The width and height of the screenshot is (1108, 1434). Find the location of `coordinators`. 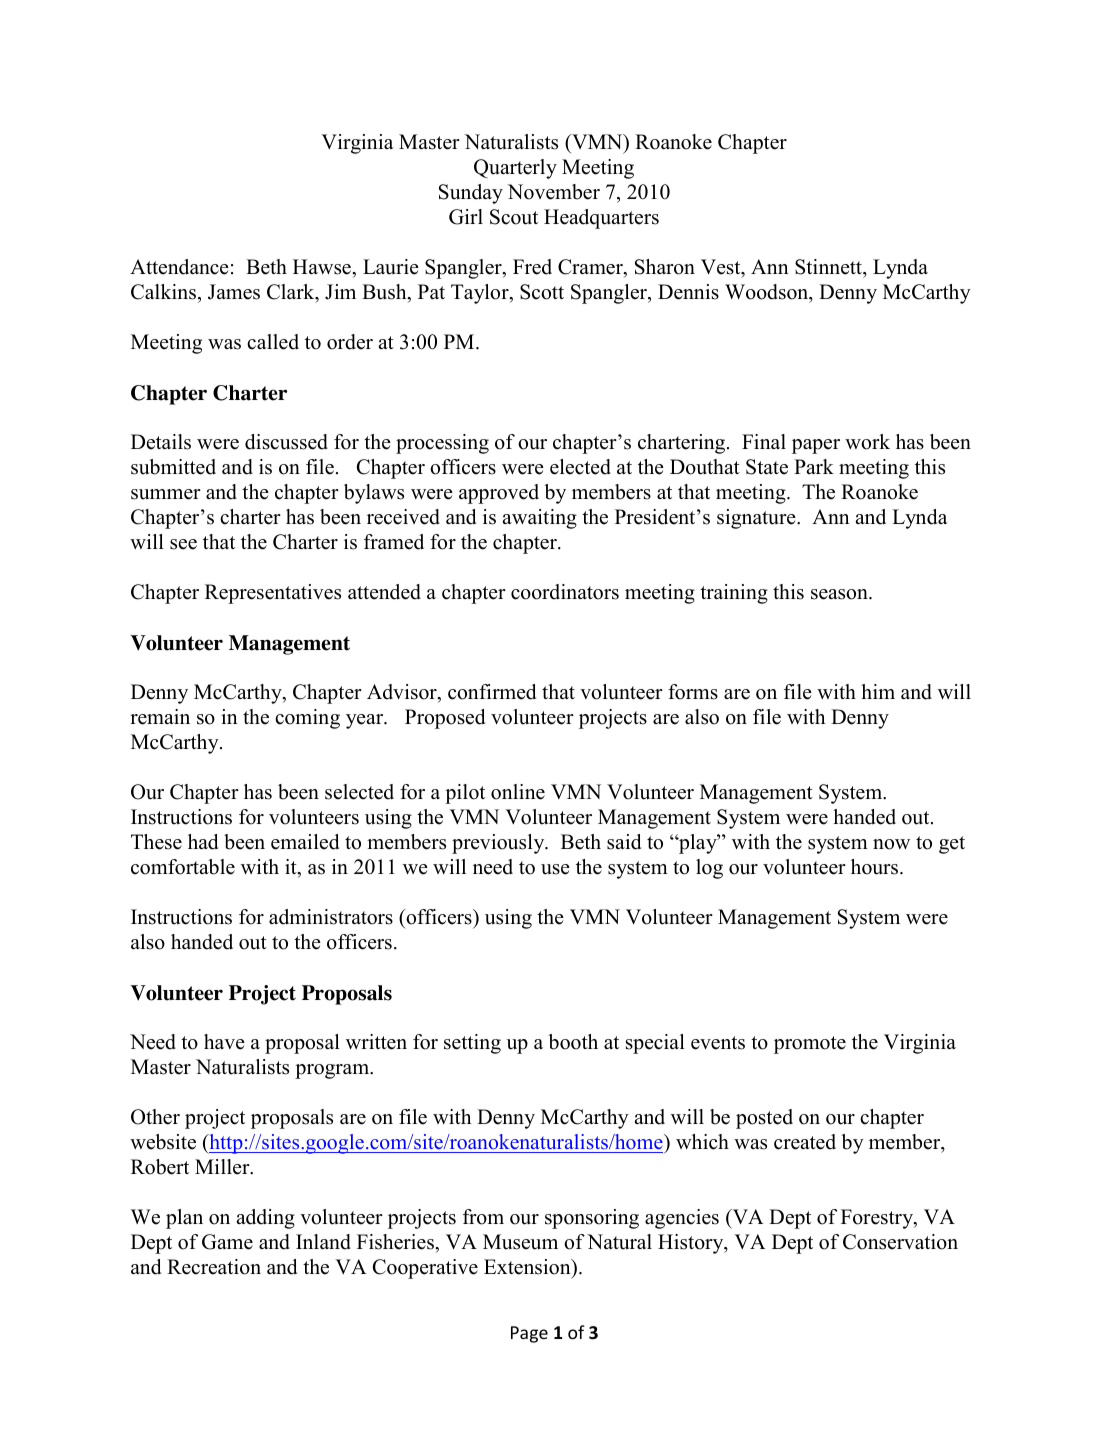

coordinators is located at coordinates (565, 592).
